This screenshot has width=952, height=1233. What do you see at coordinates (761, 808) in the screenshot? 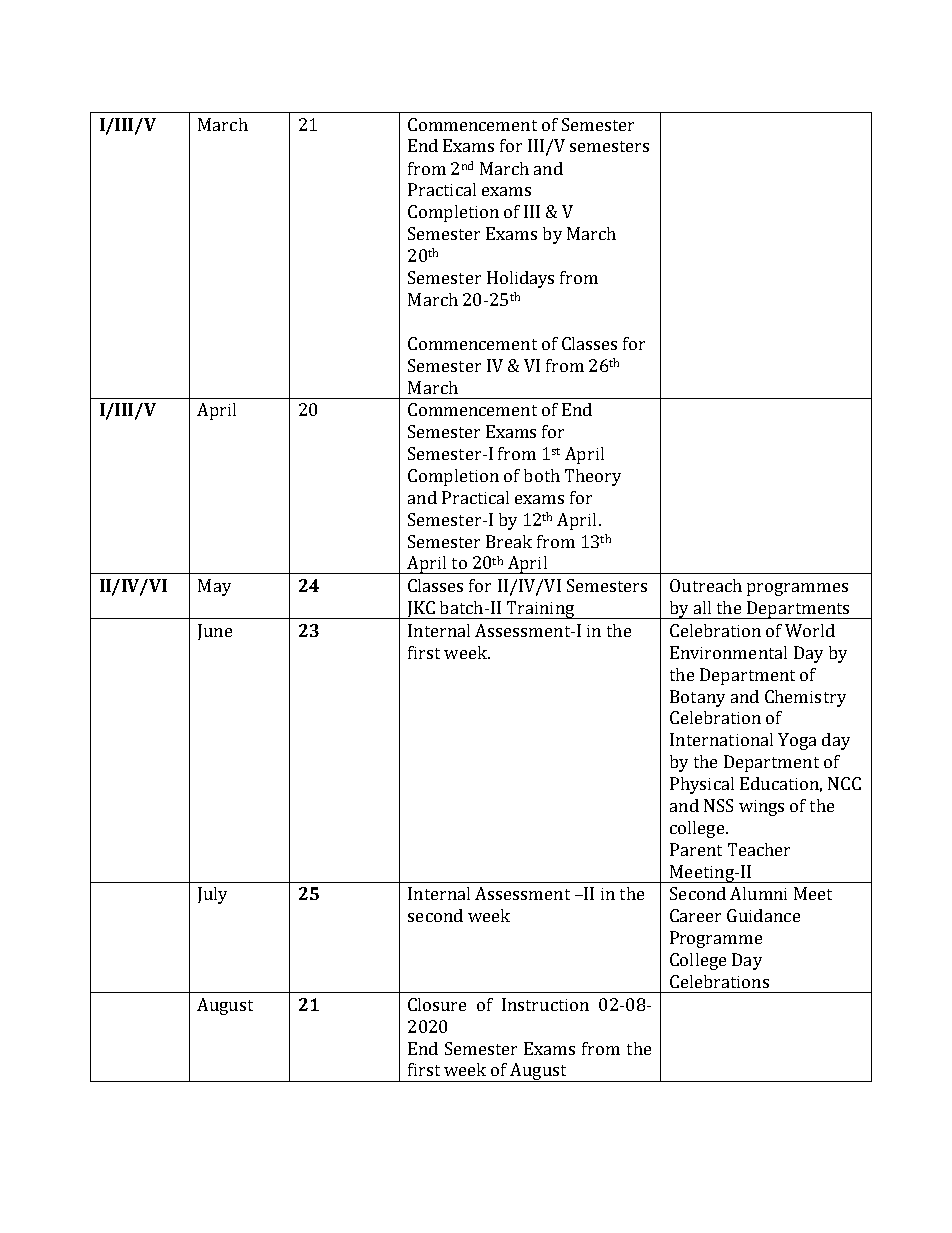
I see `wings` at bounding box center [761, 808].
